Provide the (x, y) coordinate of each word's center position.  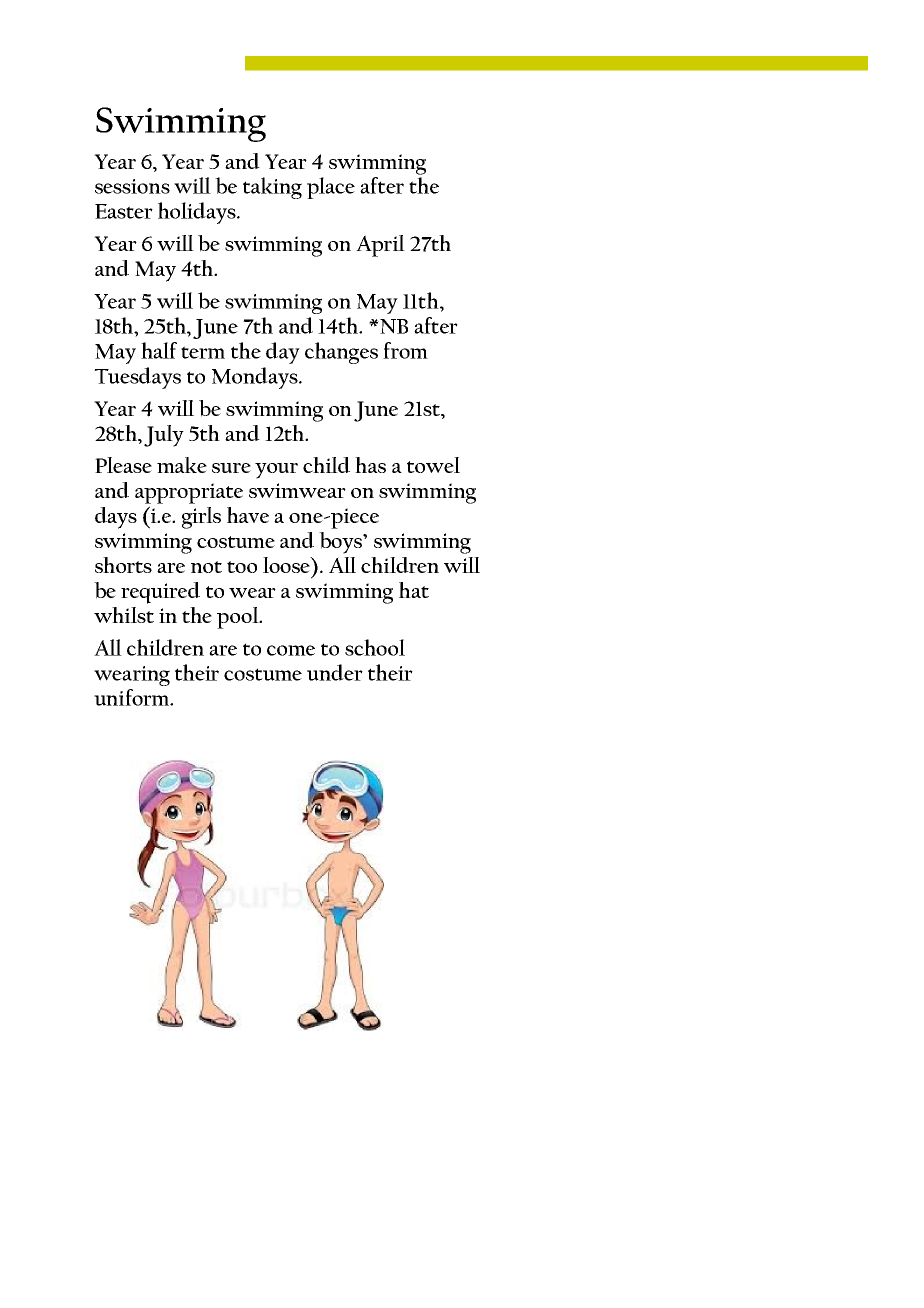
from (405, 350)
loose (288, 565)
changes (341, 353)
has (370, 465)
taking (272, 188)
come (291, 650)
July (164, 436)
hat (414, 590)
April (380, 246)
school (375, 647)
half (159, 350)
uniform (133, 697)
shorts (123, 565)
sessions (132, 186)
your (276, 471)
